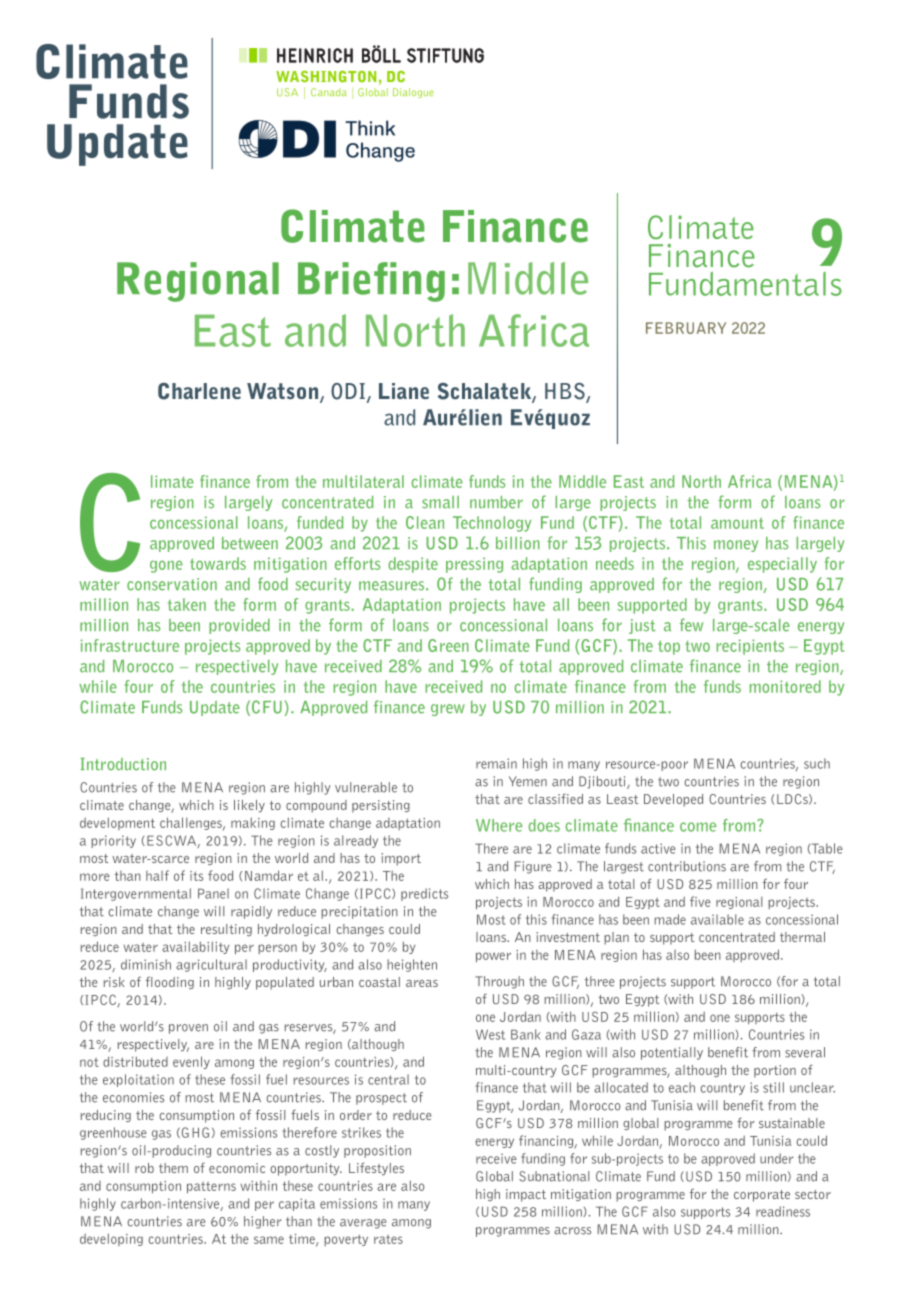 This screenshot has height=1308, width=924. What do you see at coordinates (123, 764) in the screenshot?
I see `Introduction` at bounding box center [123, 764].
